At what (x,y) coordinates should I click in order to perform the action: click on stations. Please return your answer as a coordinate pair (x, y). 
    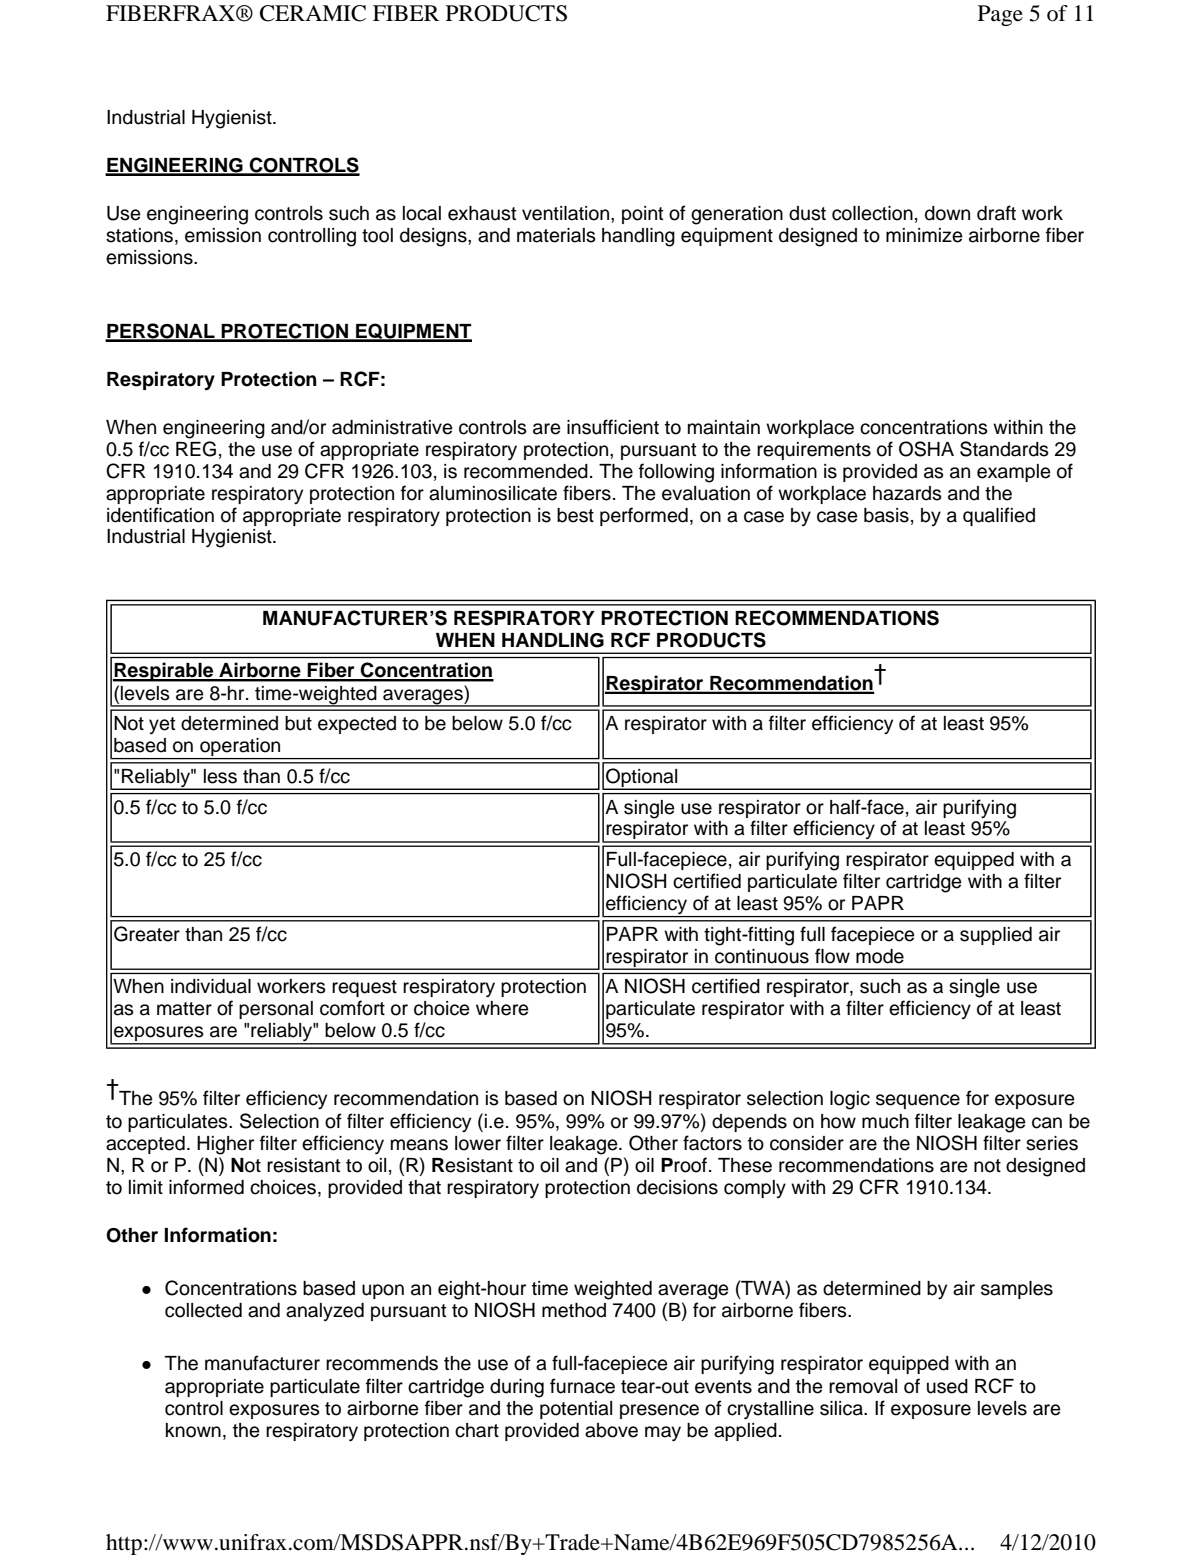
    Looking at the image, I should click on (141, 235).
